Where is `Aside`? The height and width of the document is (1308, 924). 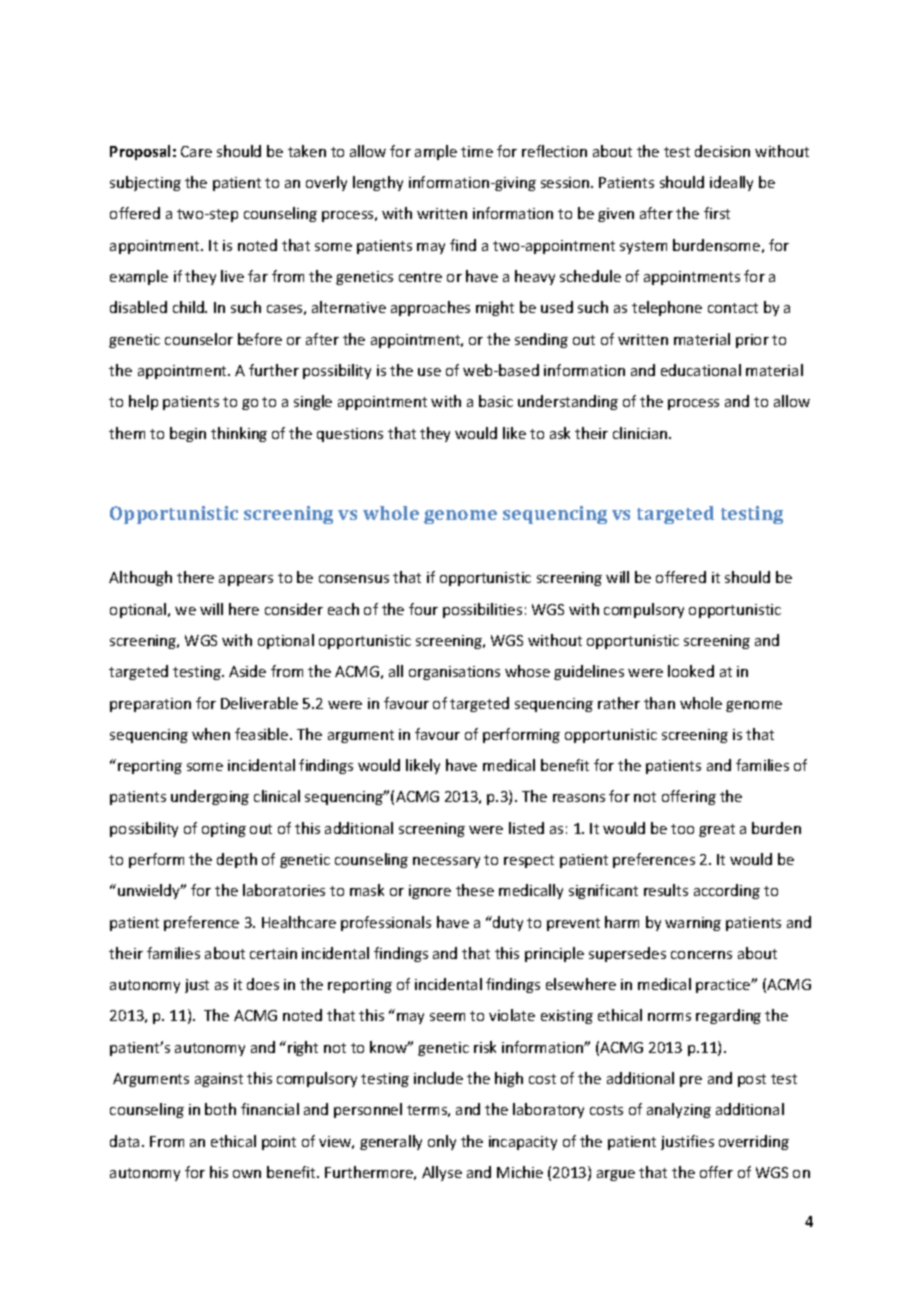
Aside is located at coordinates (247, 671).
